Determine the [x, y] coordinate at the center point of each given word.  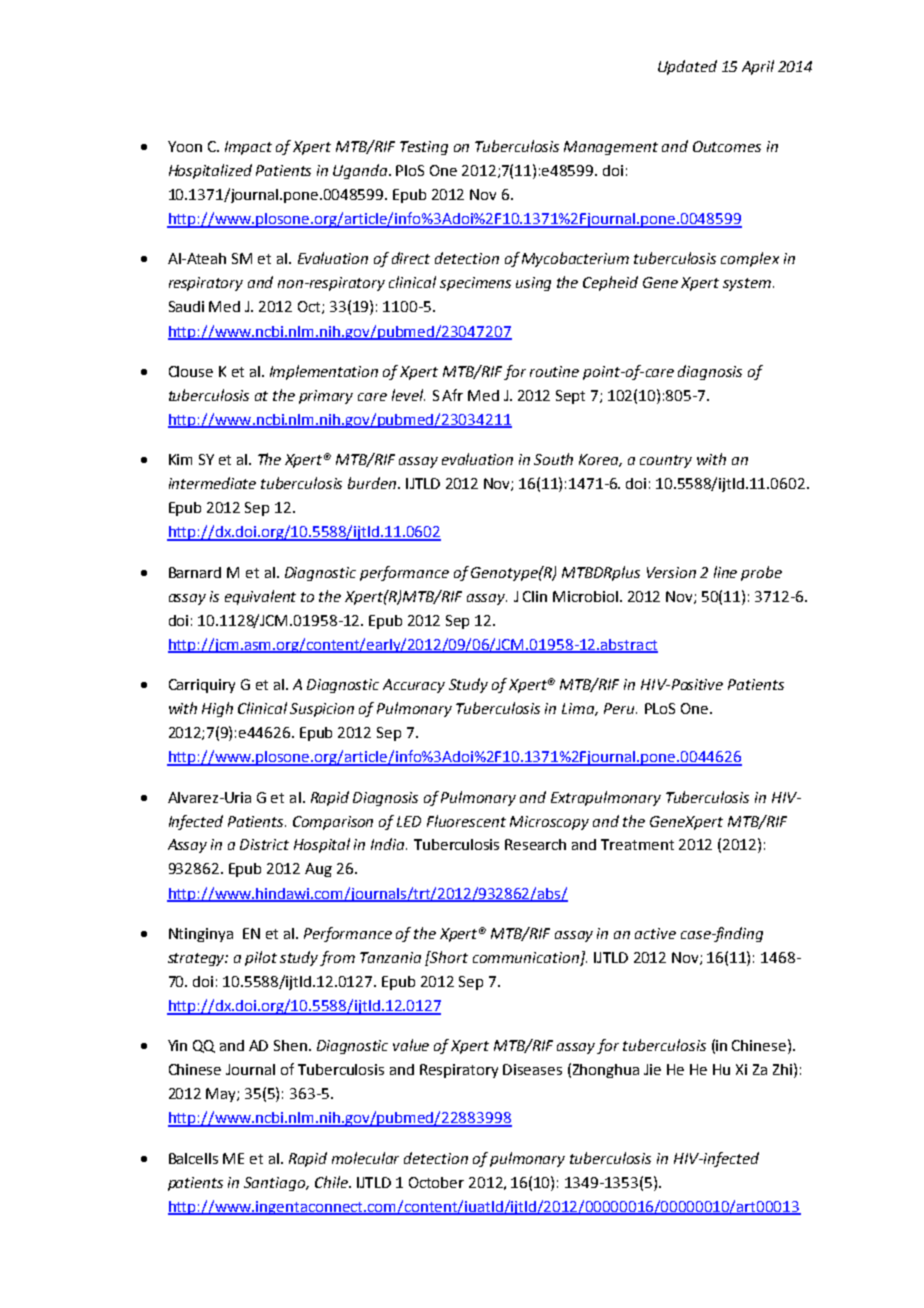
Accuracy [414, 686]
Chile [332, 1182]
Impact [248, 148]
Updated [687, 67]
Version [671, 572]
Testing [424, 148]
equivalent [260, 597]
